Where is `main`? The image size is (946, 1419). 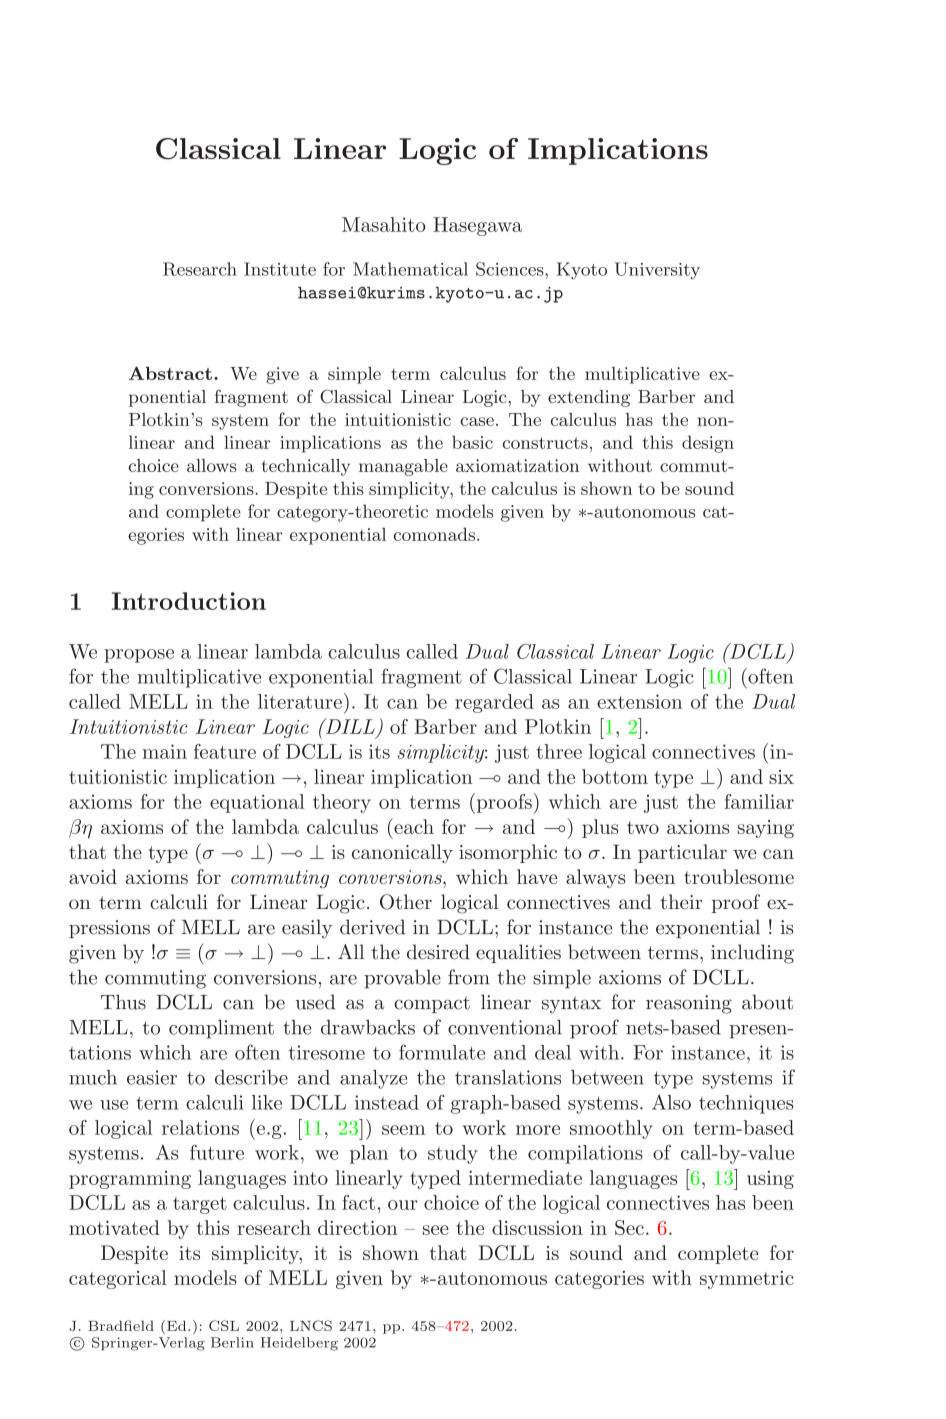 main is located at coordinates (164, 751).
